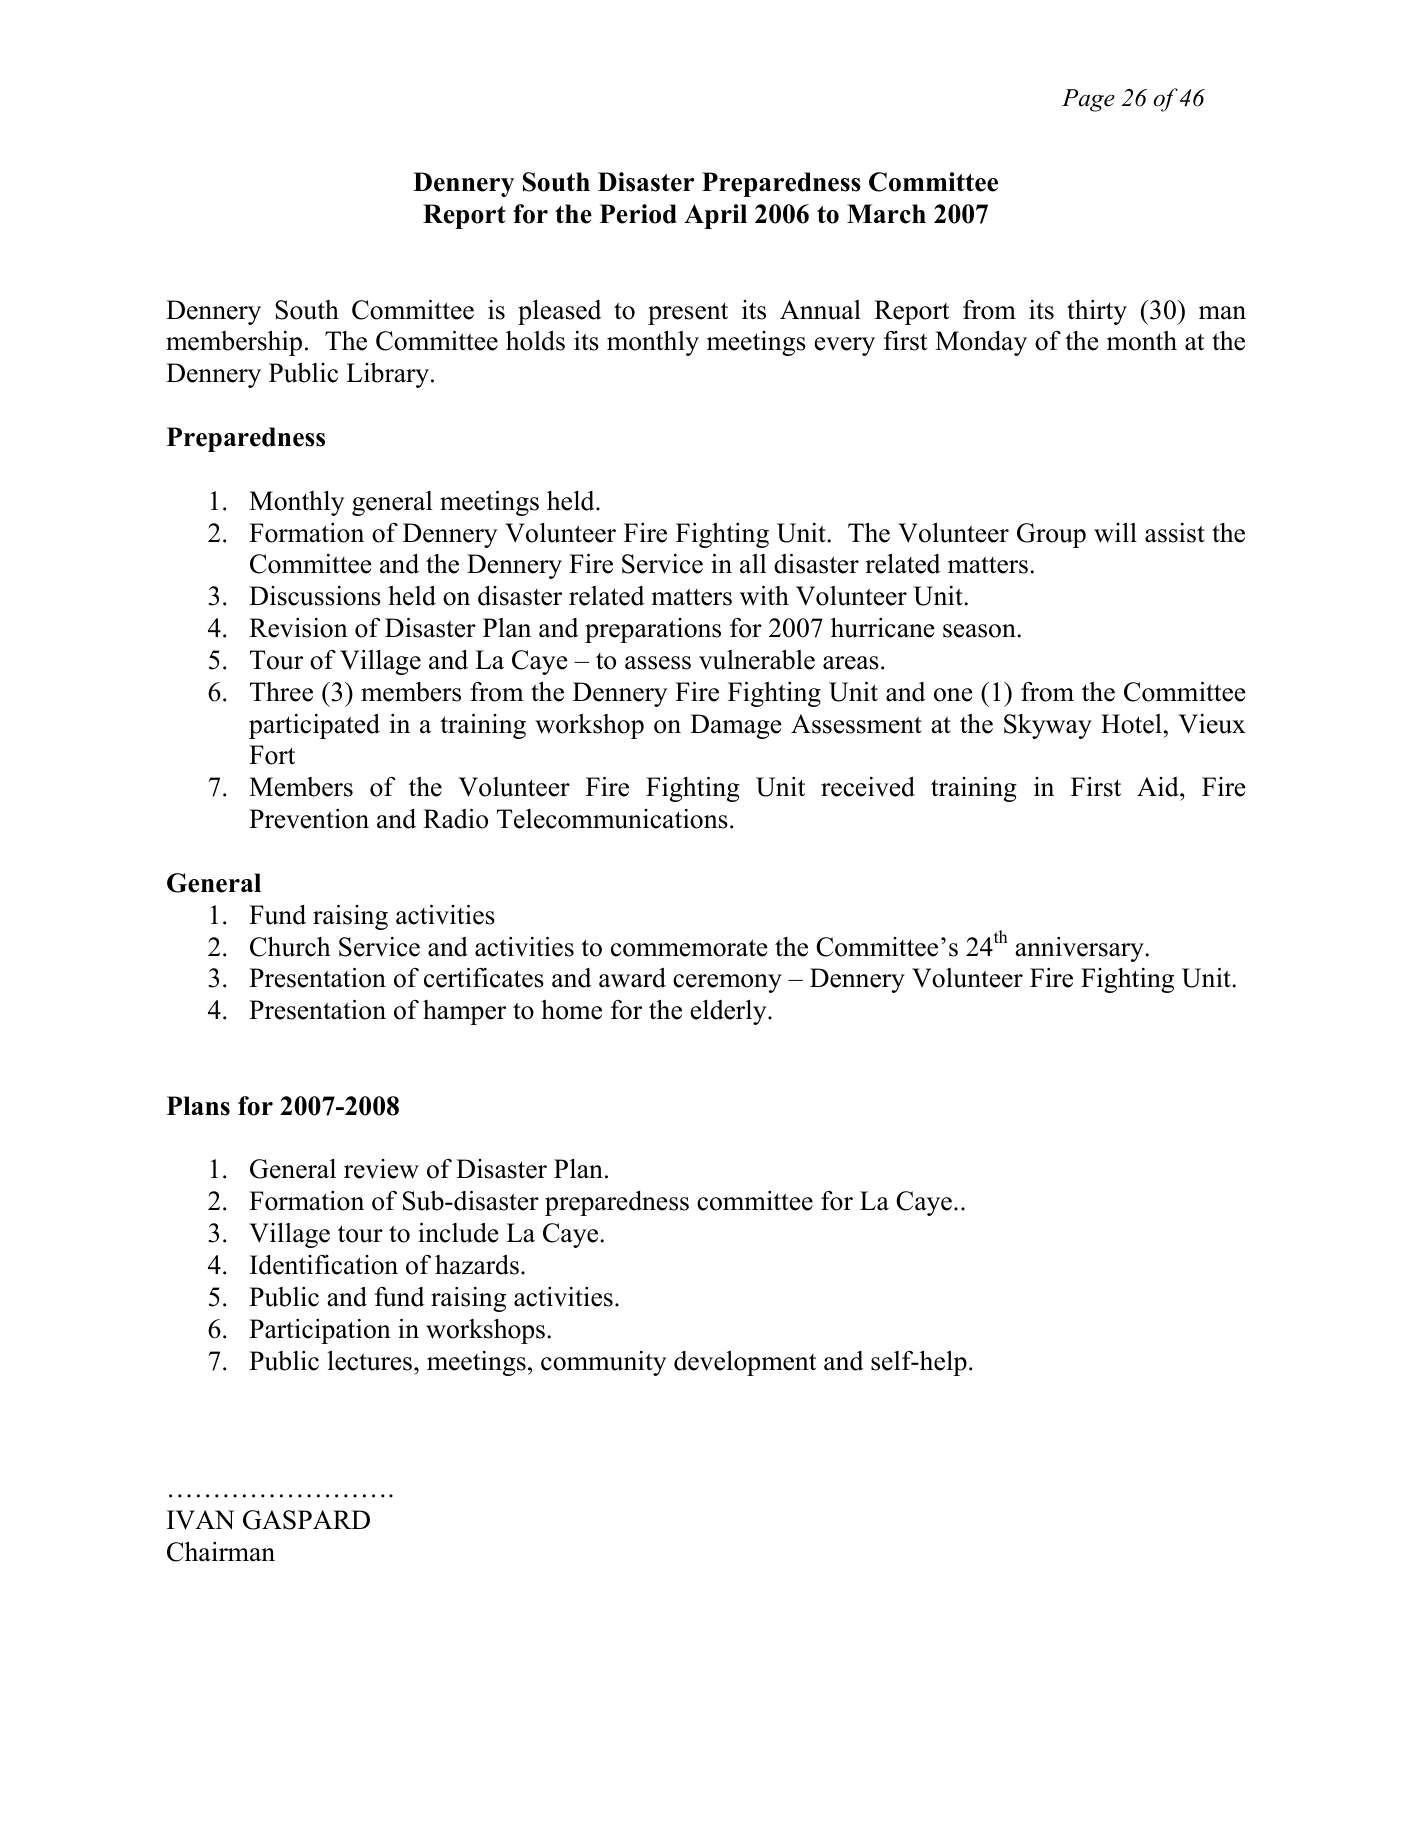 The image size is (1412, 1828). I want to click on elderly, so click(730, 1012).
